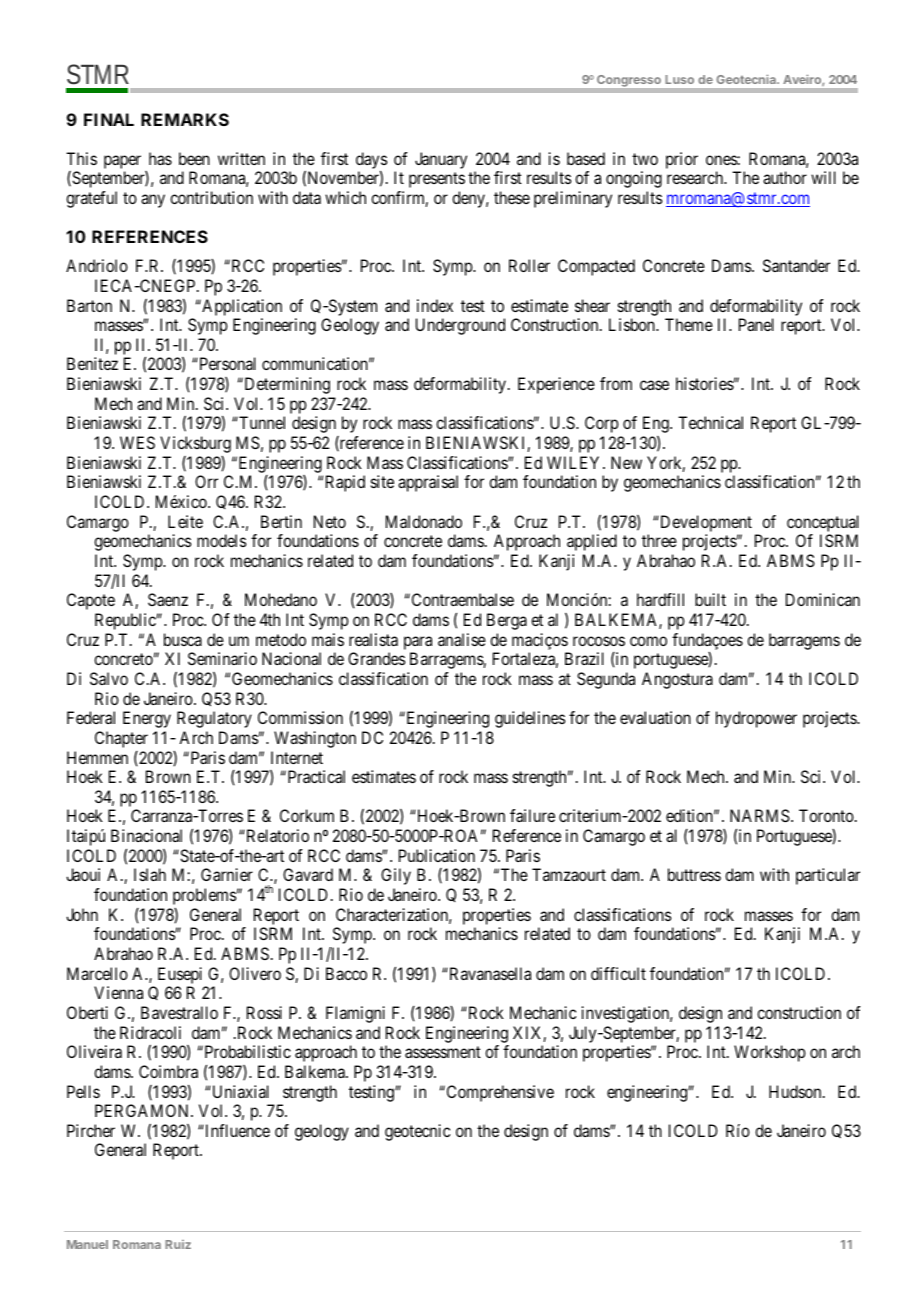  Describe the element at coordinates (756, 324) in the screenshot. I see `Panel` at that location.
